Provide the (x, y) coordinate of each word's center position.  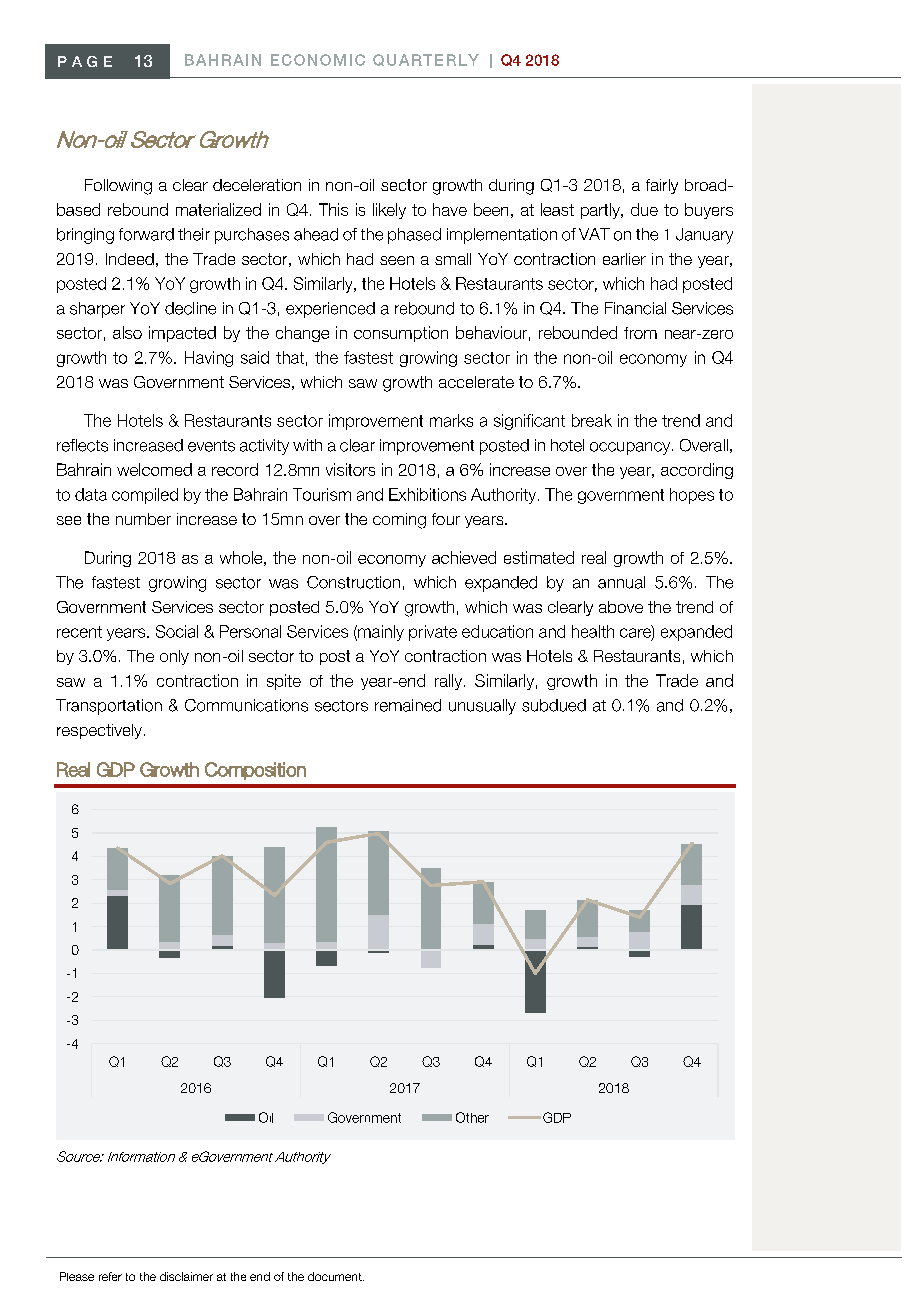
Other (472, 1117)
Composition (255, 771)
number (143, 519)
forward (146, 234)
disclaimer (186, 1276)
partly (601, 211)
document (336, 1276)
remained (408, 705)
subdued (554, 705)
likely (389, 211)
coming (399, 521)
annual (621, 582)
